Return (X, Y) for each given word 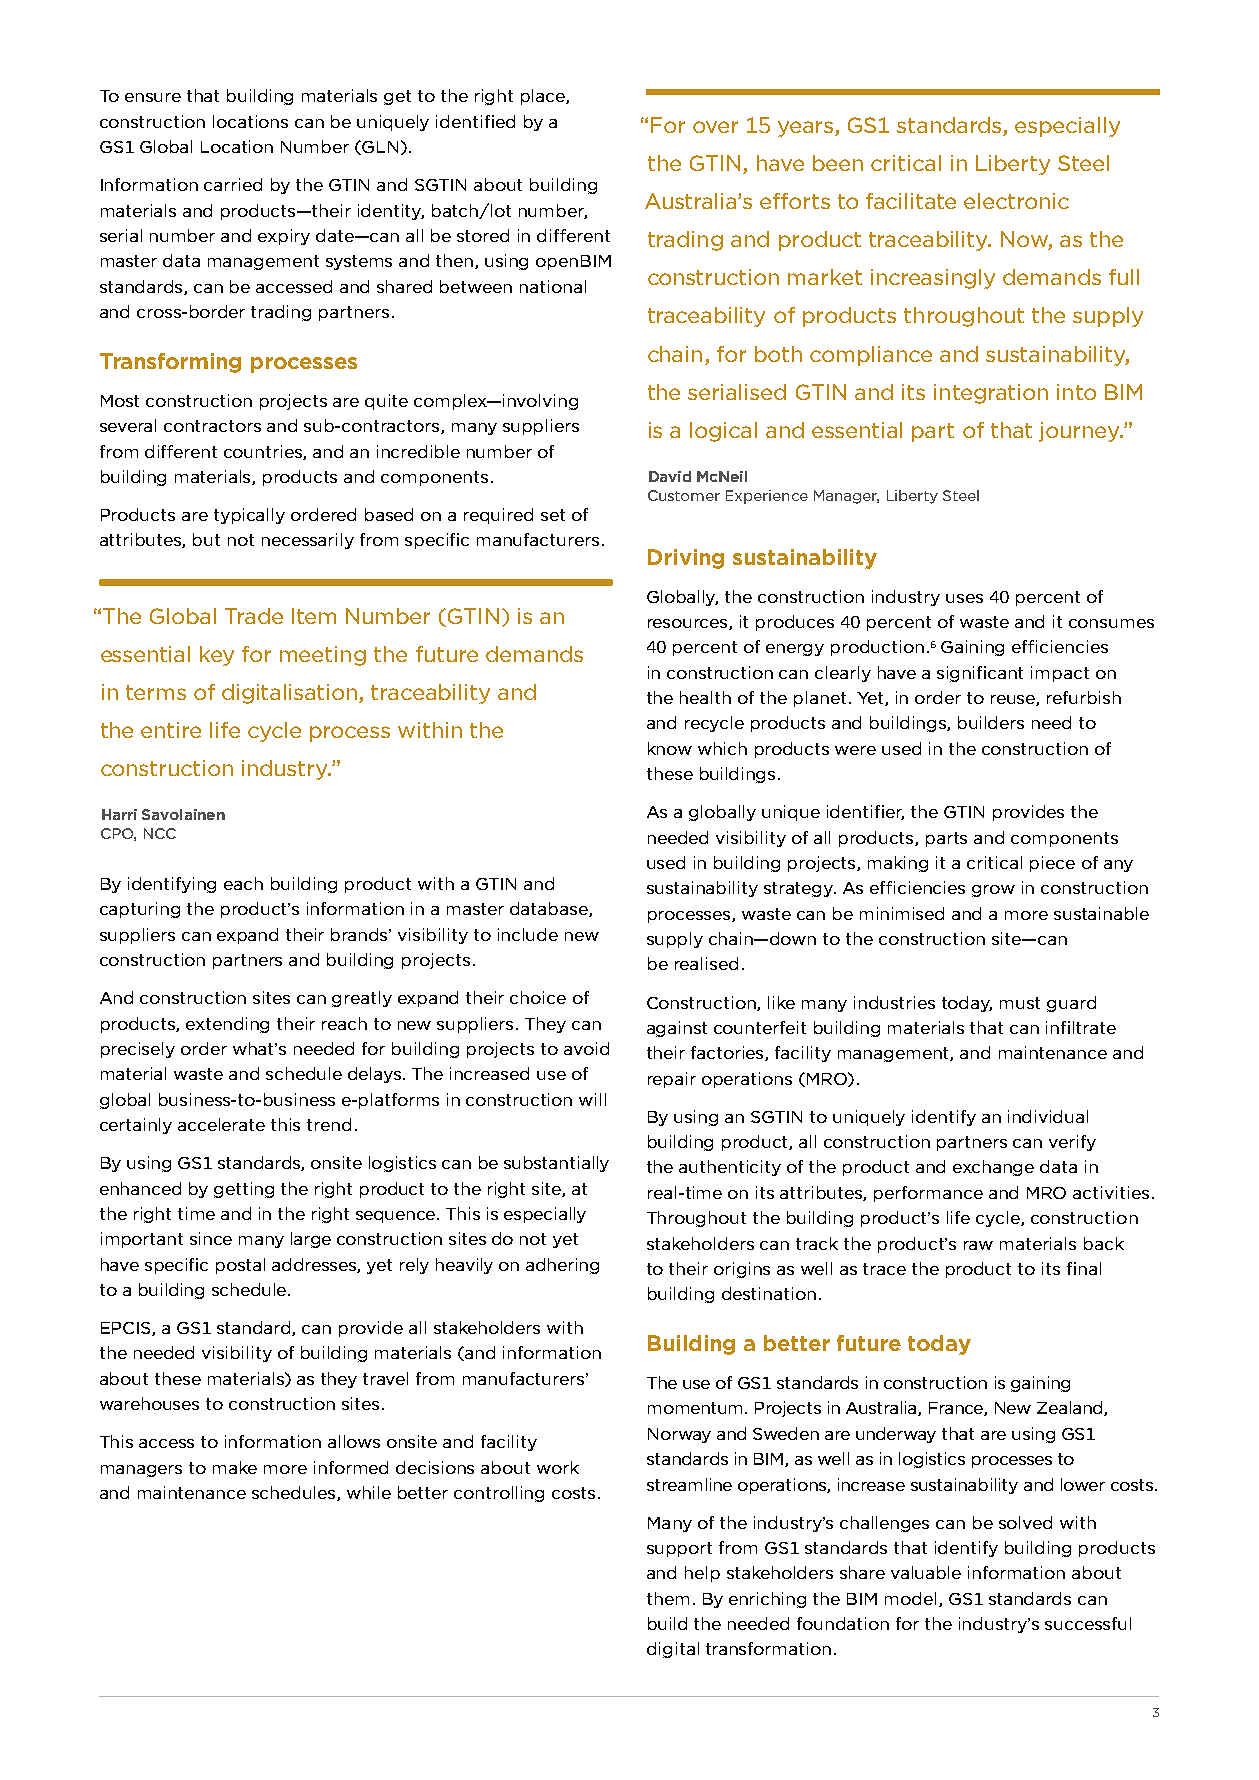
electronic (1016, 201)
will (592, 1099)
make (235, 1467)
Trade (254, 616)
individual (1048, 1116)
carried (233, 184)
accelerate (221, 1124)
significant (980, 674)
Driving (686, 559)
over (715, 127)
